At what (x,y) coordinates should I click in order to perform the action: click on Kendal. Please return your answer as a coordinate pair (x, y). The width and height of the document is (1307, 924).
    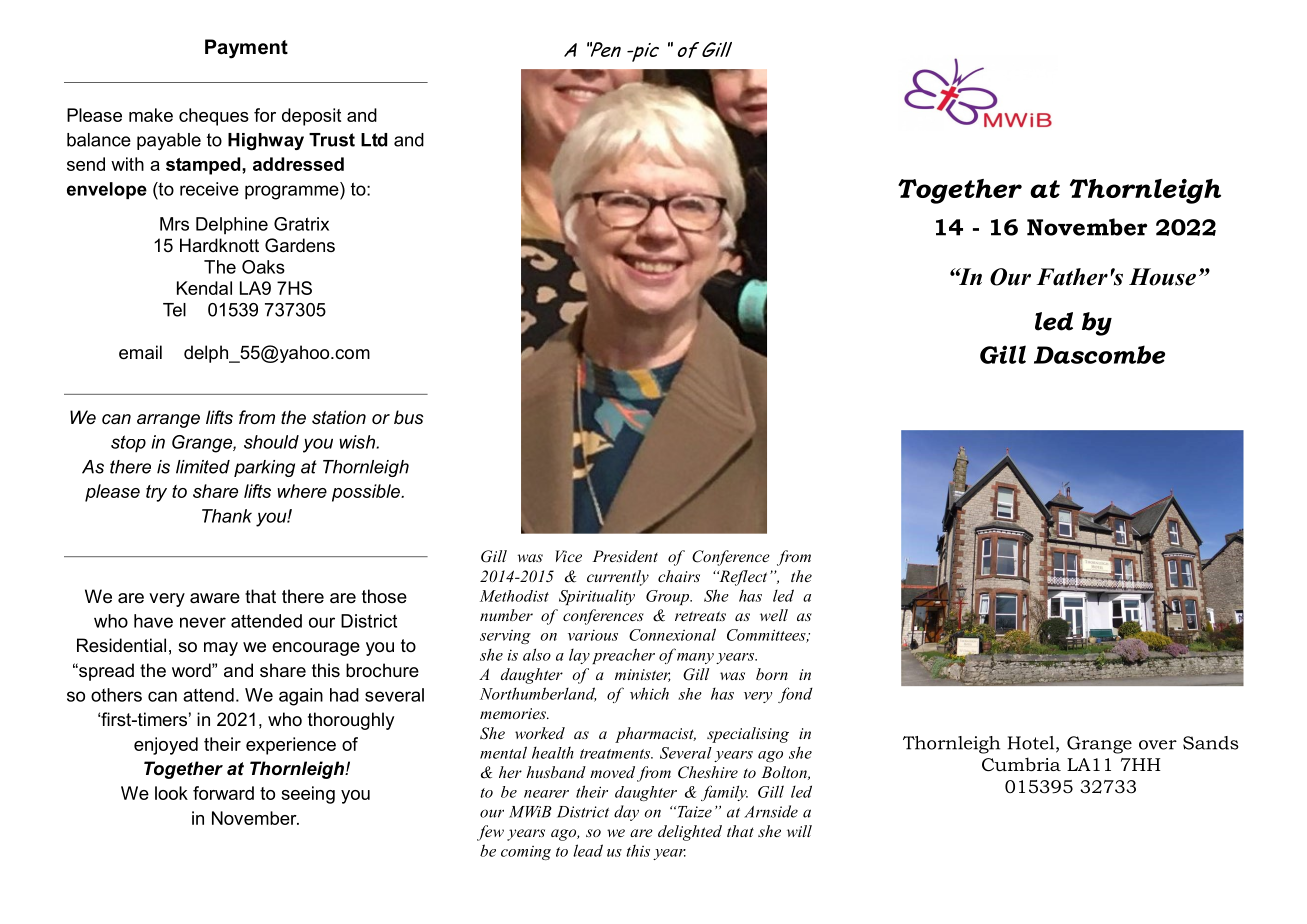
    Looking at the image, I should click on (204, 288).
